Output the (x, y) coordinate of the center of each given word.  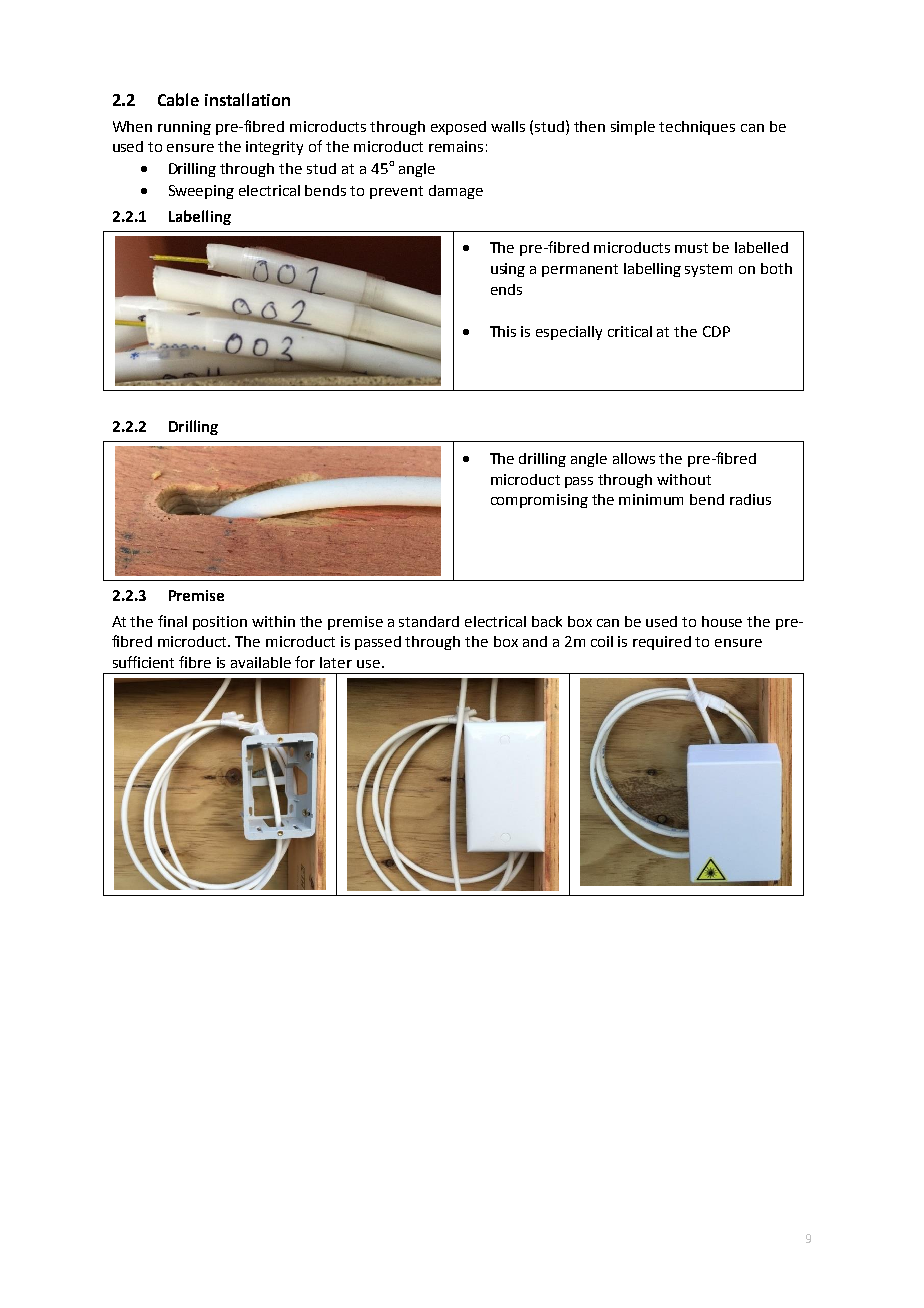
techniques (697, 128)
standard (429, 621)
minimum (651, 499)
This (503, 331)
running (184, 128)
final (172, 621)
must (691, 248)
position (220, 623)
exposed (458, 128)
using (508, 270)
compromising (539, 501)
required (662, 643)
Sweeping (201, 192)
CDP (716, 331)
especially (569, 333)
